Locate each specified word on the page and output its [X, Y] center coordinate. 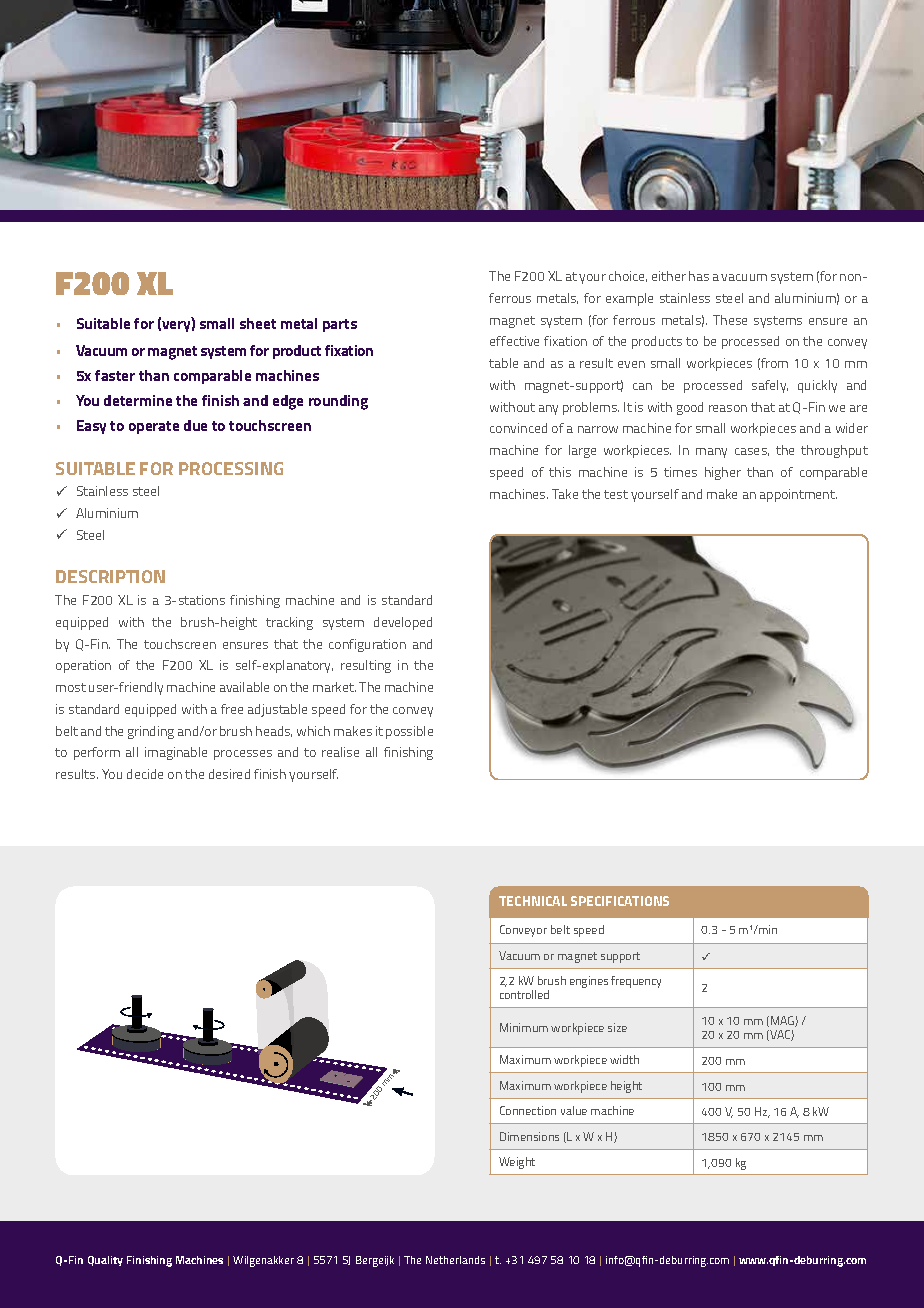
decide [145, 774]
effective [514, 341]
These [730, 320]
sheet [258, 323]
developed [403, 623]
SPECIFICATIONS [620, 901]
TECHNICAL [533, 901]
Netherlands [455, 1260]
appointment [798, 495]
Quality [105, 1261]
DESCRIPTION [110, 576]
